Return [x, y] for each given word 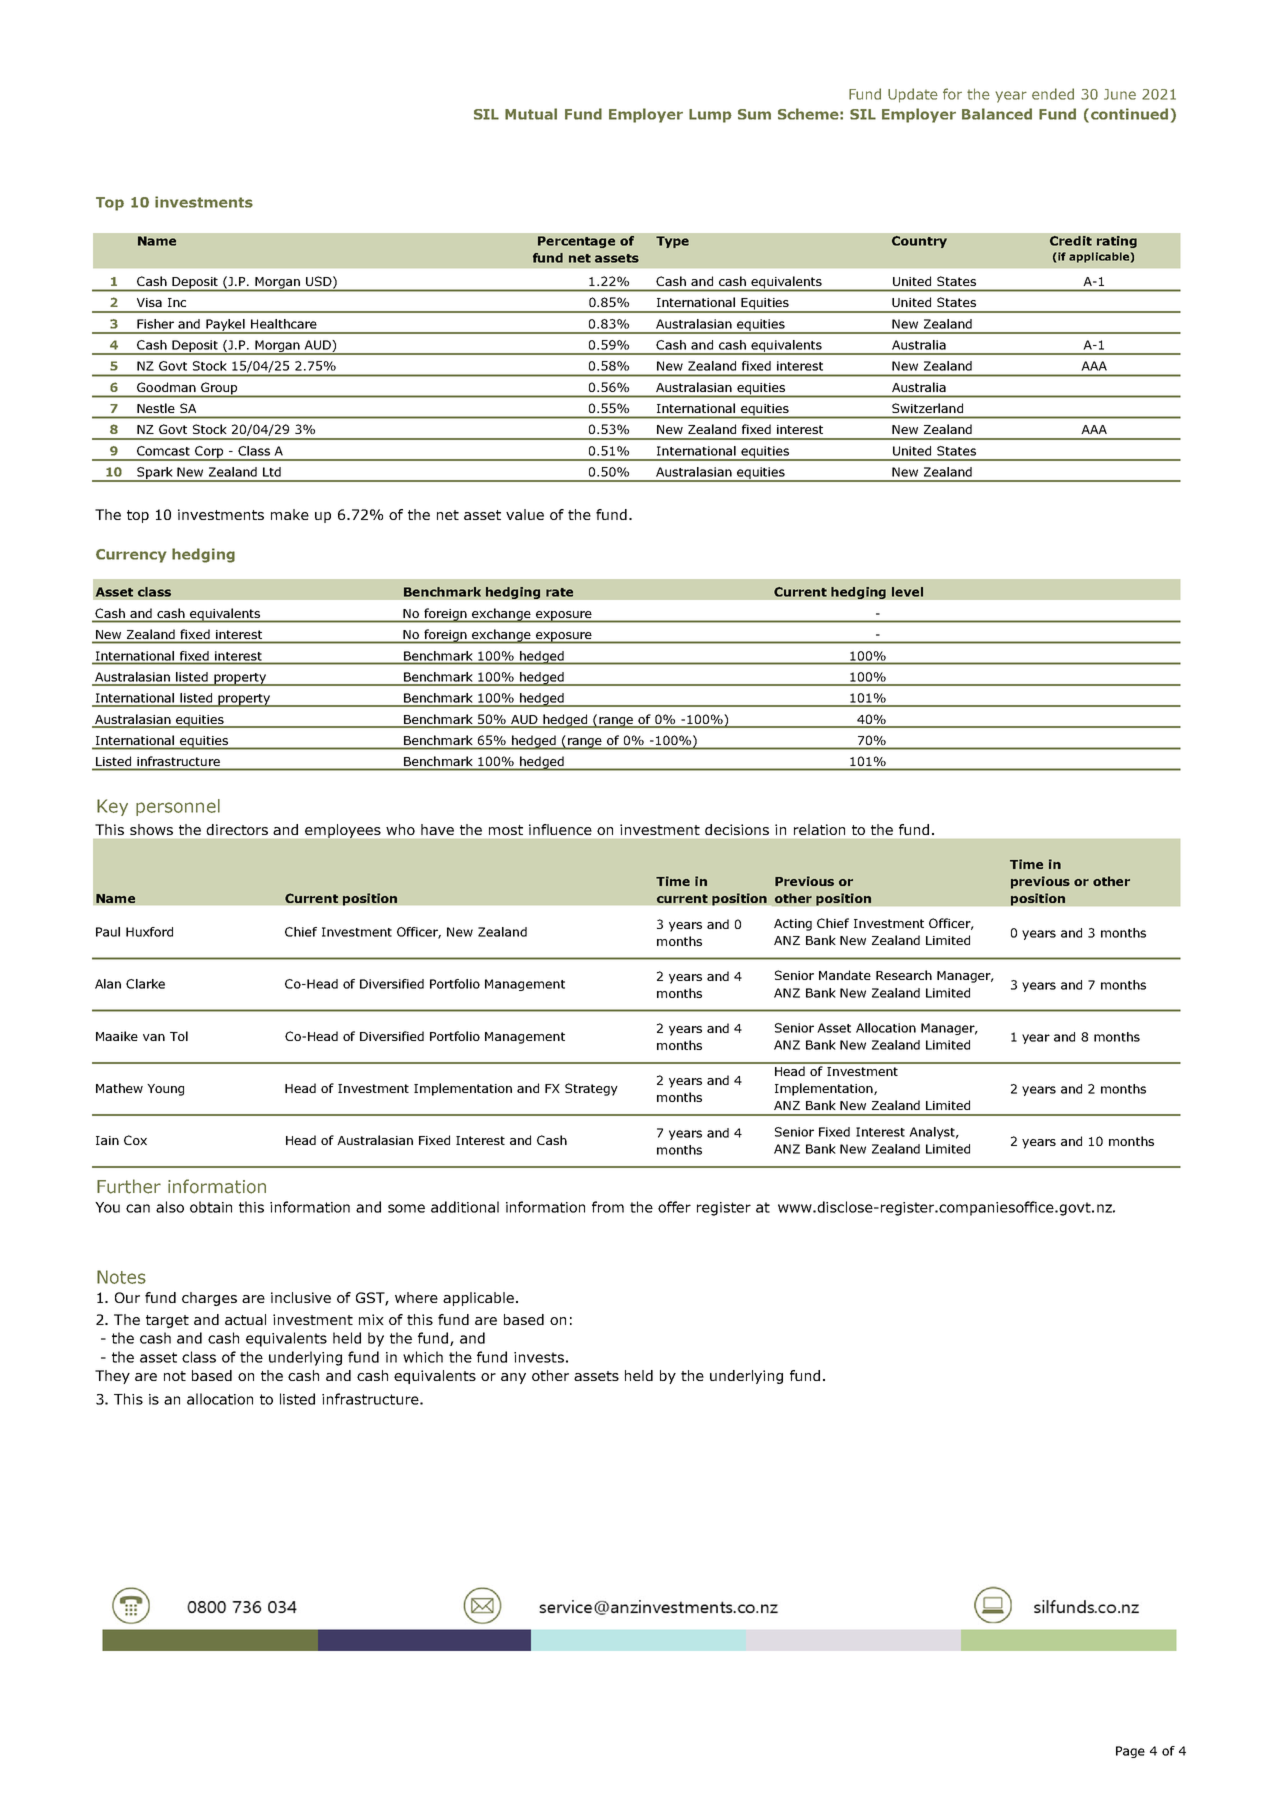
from [608, 1207]
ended [1053, 94]
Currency [131, 556]
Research [904, 975]
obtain [211, 1207]
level [907, 592]
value [525, 514]
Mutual [531, 114]
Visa [149, 302]
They [112, 1377]
